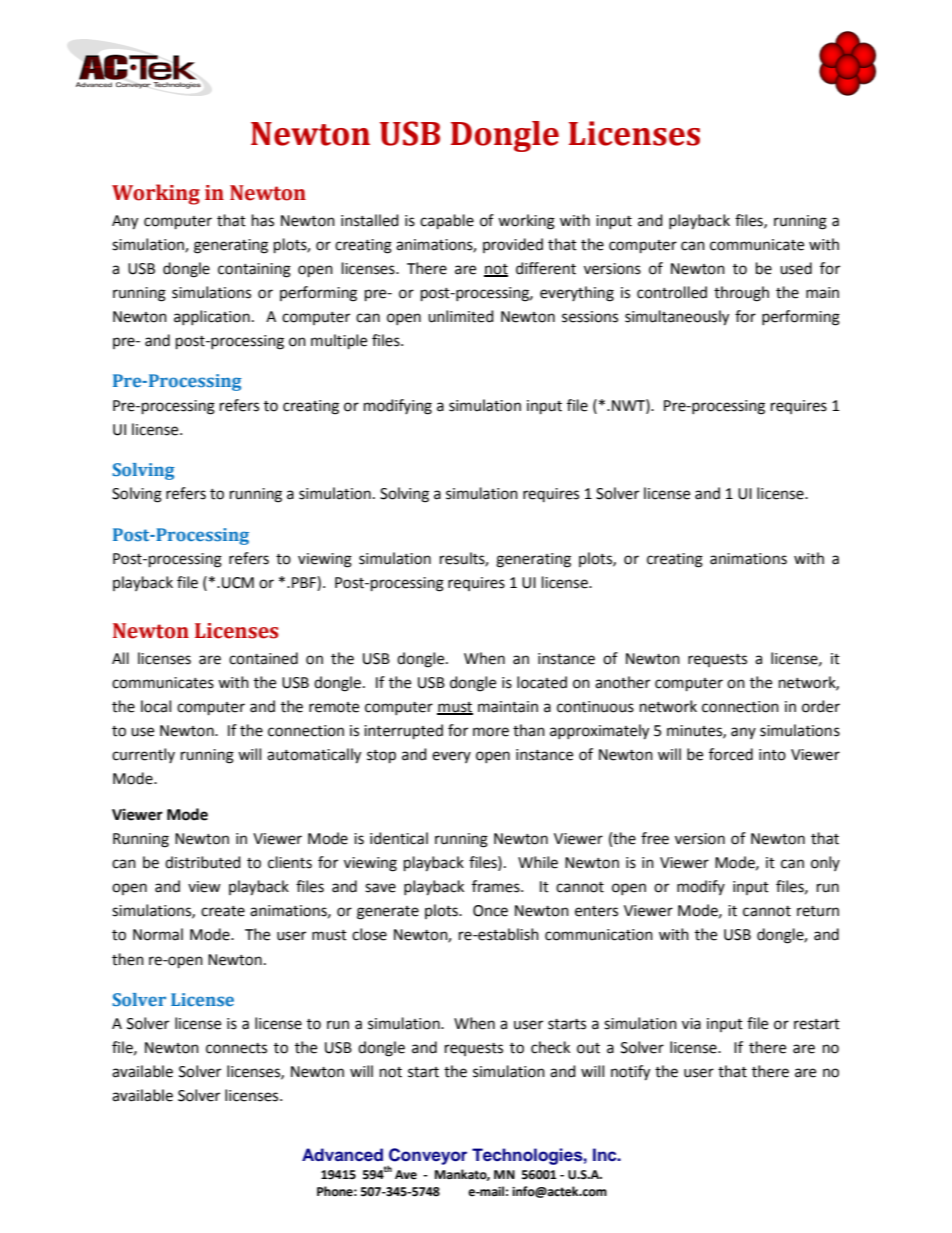  What do you see at coordinates (254, 270) in the page?
I see `containing` at bounding box center [254, 270].
